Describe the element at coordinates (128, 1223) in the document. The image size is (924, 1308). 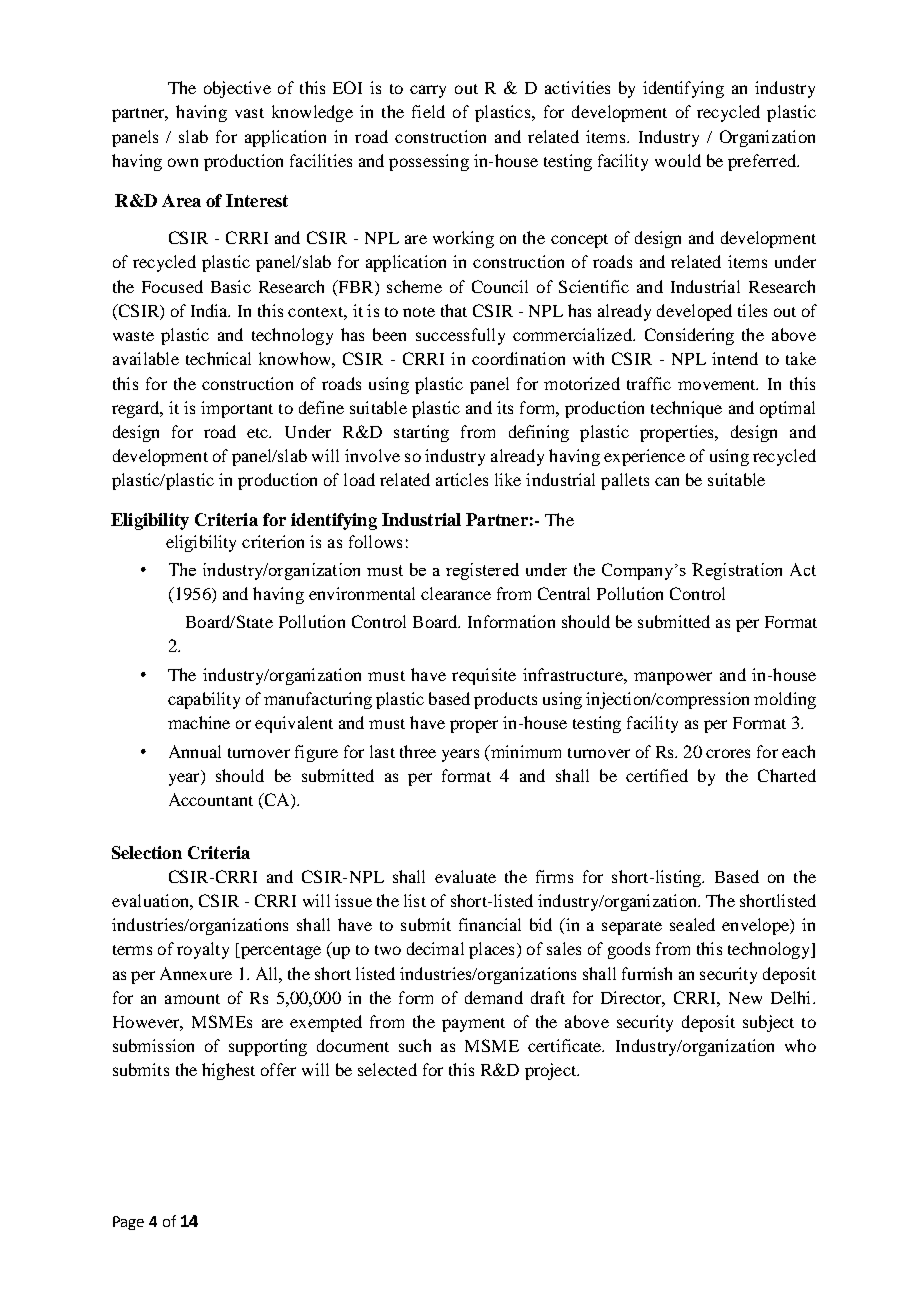
I see `Page` at that location.
